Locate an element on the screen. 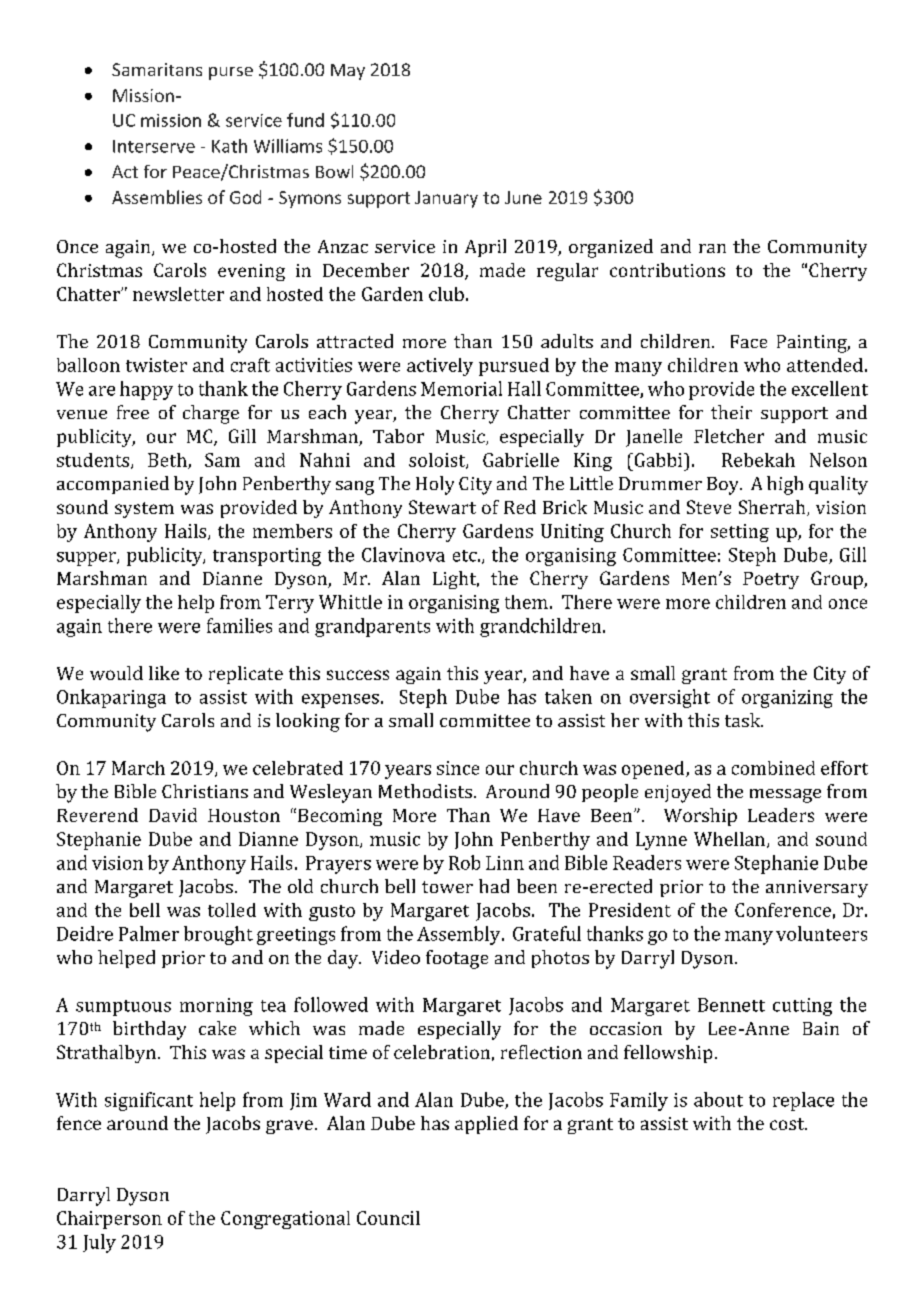 The height and width of the screenshot is (1309, 924). Conference is located at coordinates (783, 910).
